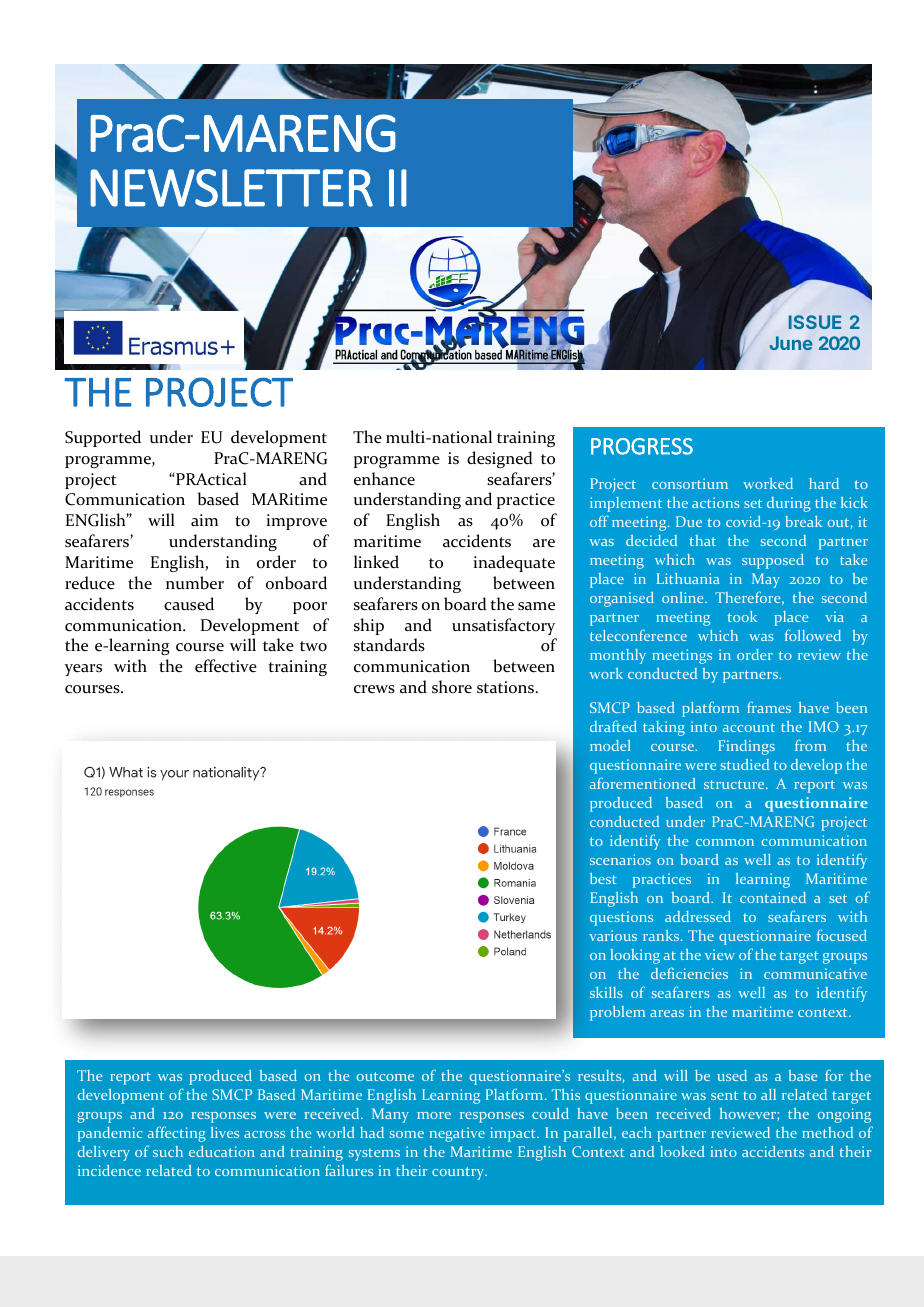 This screenshot has height=1307, width=924. Describe the element at coordinates (791, 343) in the screenshot. I see `June` at that location.
